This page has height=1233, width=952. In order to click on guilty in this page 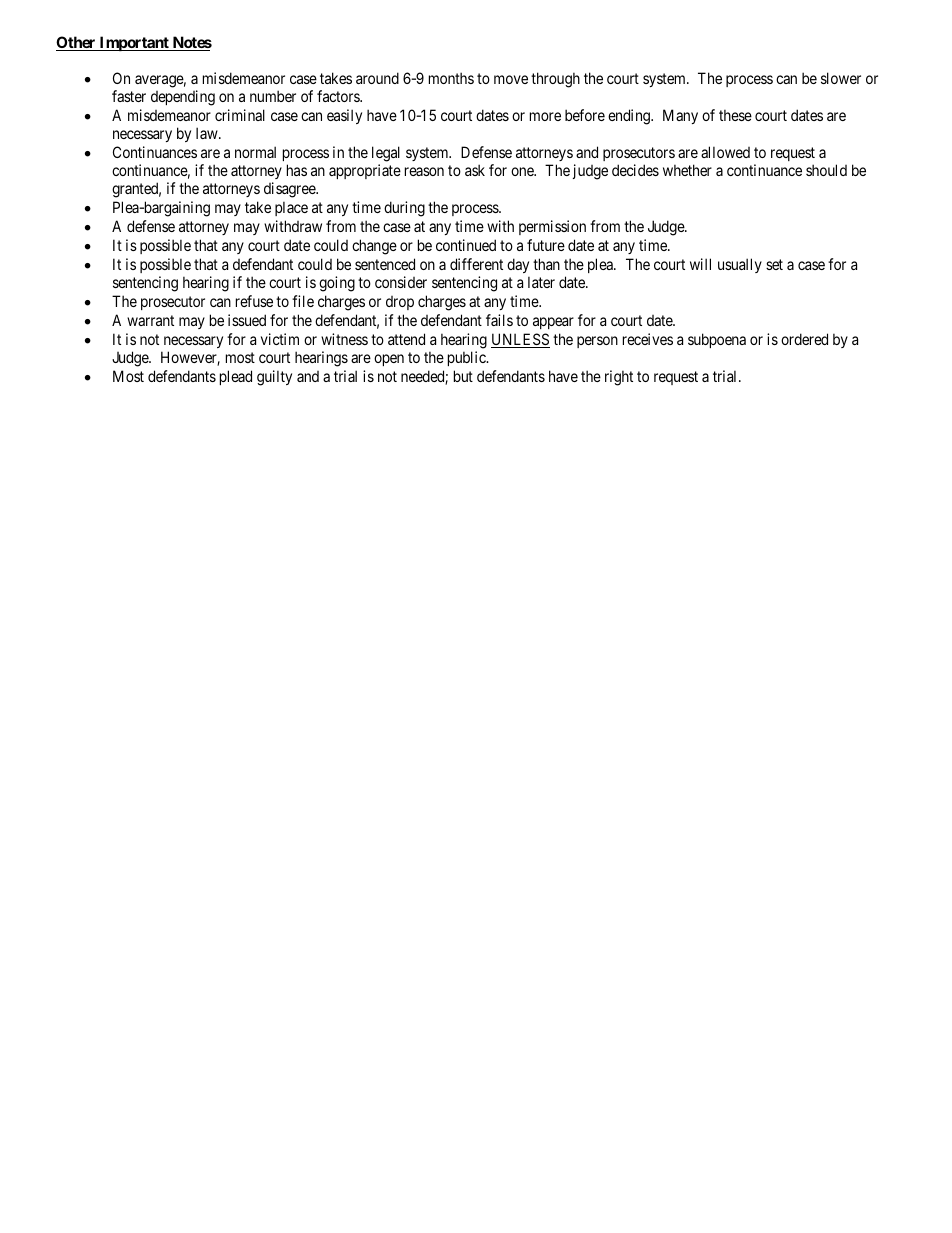, I will do `click(274, 378)`.
